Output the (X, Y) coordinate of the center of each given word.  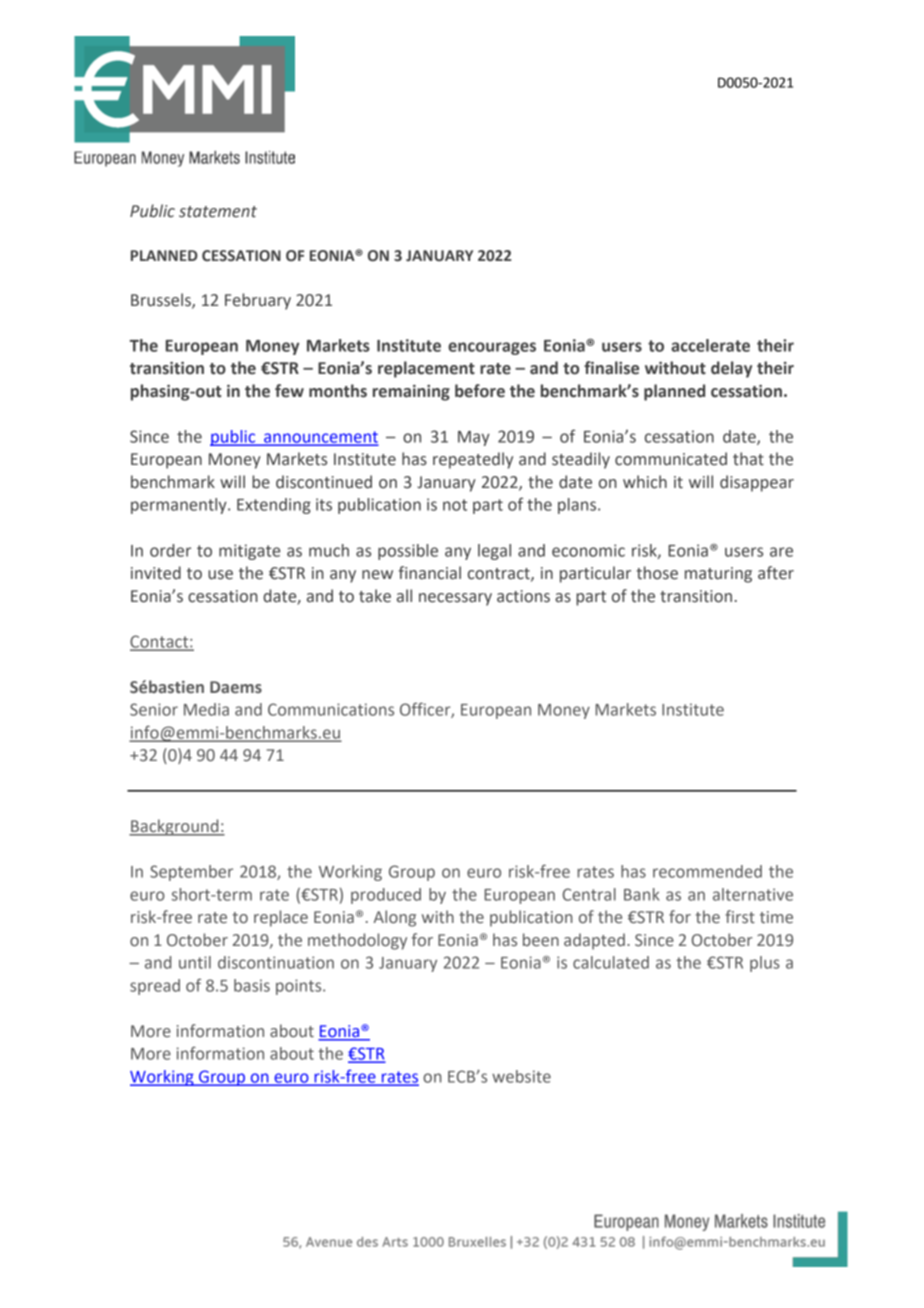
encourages (492, 348)
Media (206, 709)
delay (731, 369)
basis (252, 985)
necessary (455, 599)
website (521, 1076)
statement (218, 212)
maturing (718, 575)
